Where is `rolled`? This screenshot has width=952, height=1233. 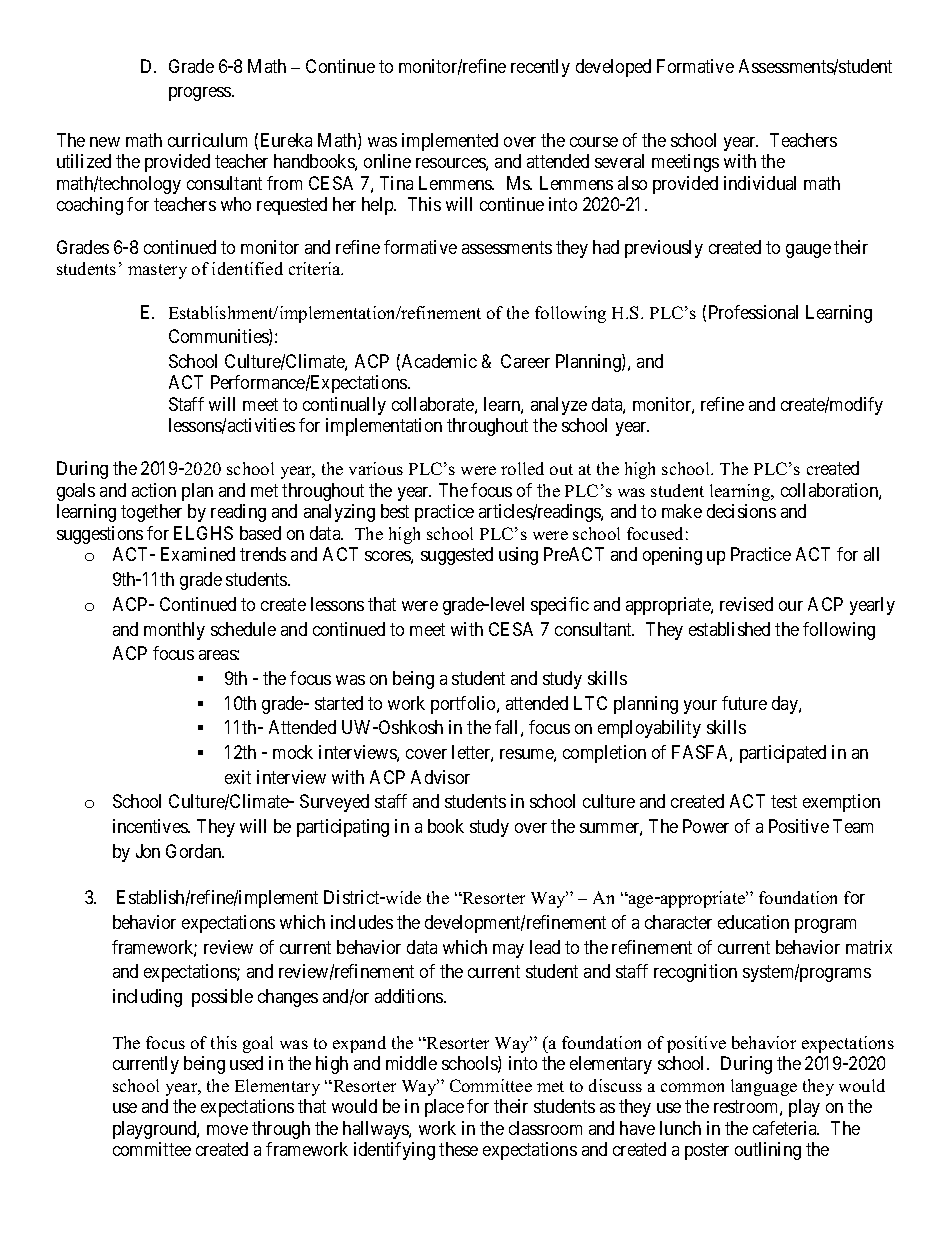
rolled is located at coordinates (522, 468).
